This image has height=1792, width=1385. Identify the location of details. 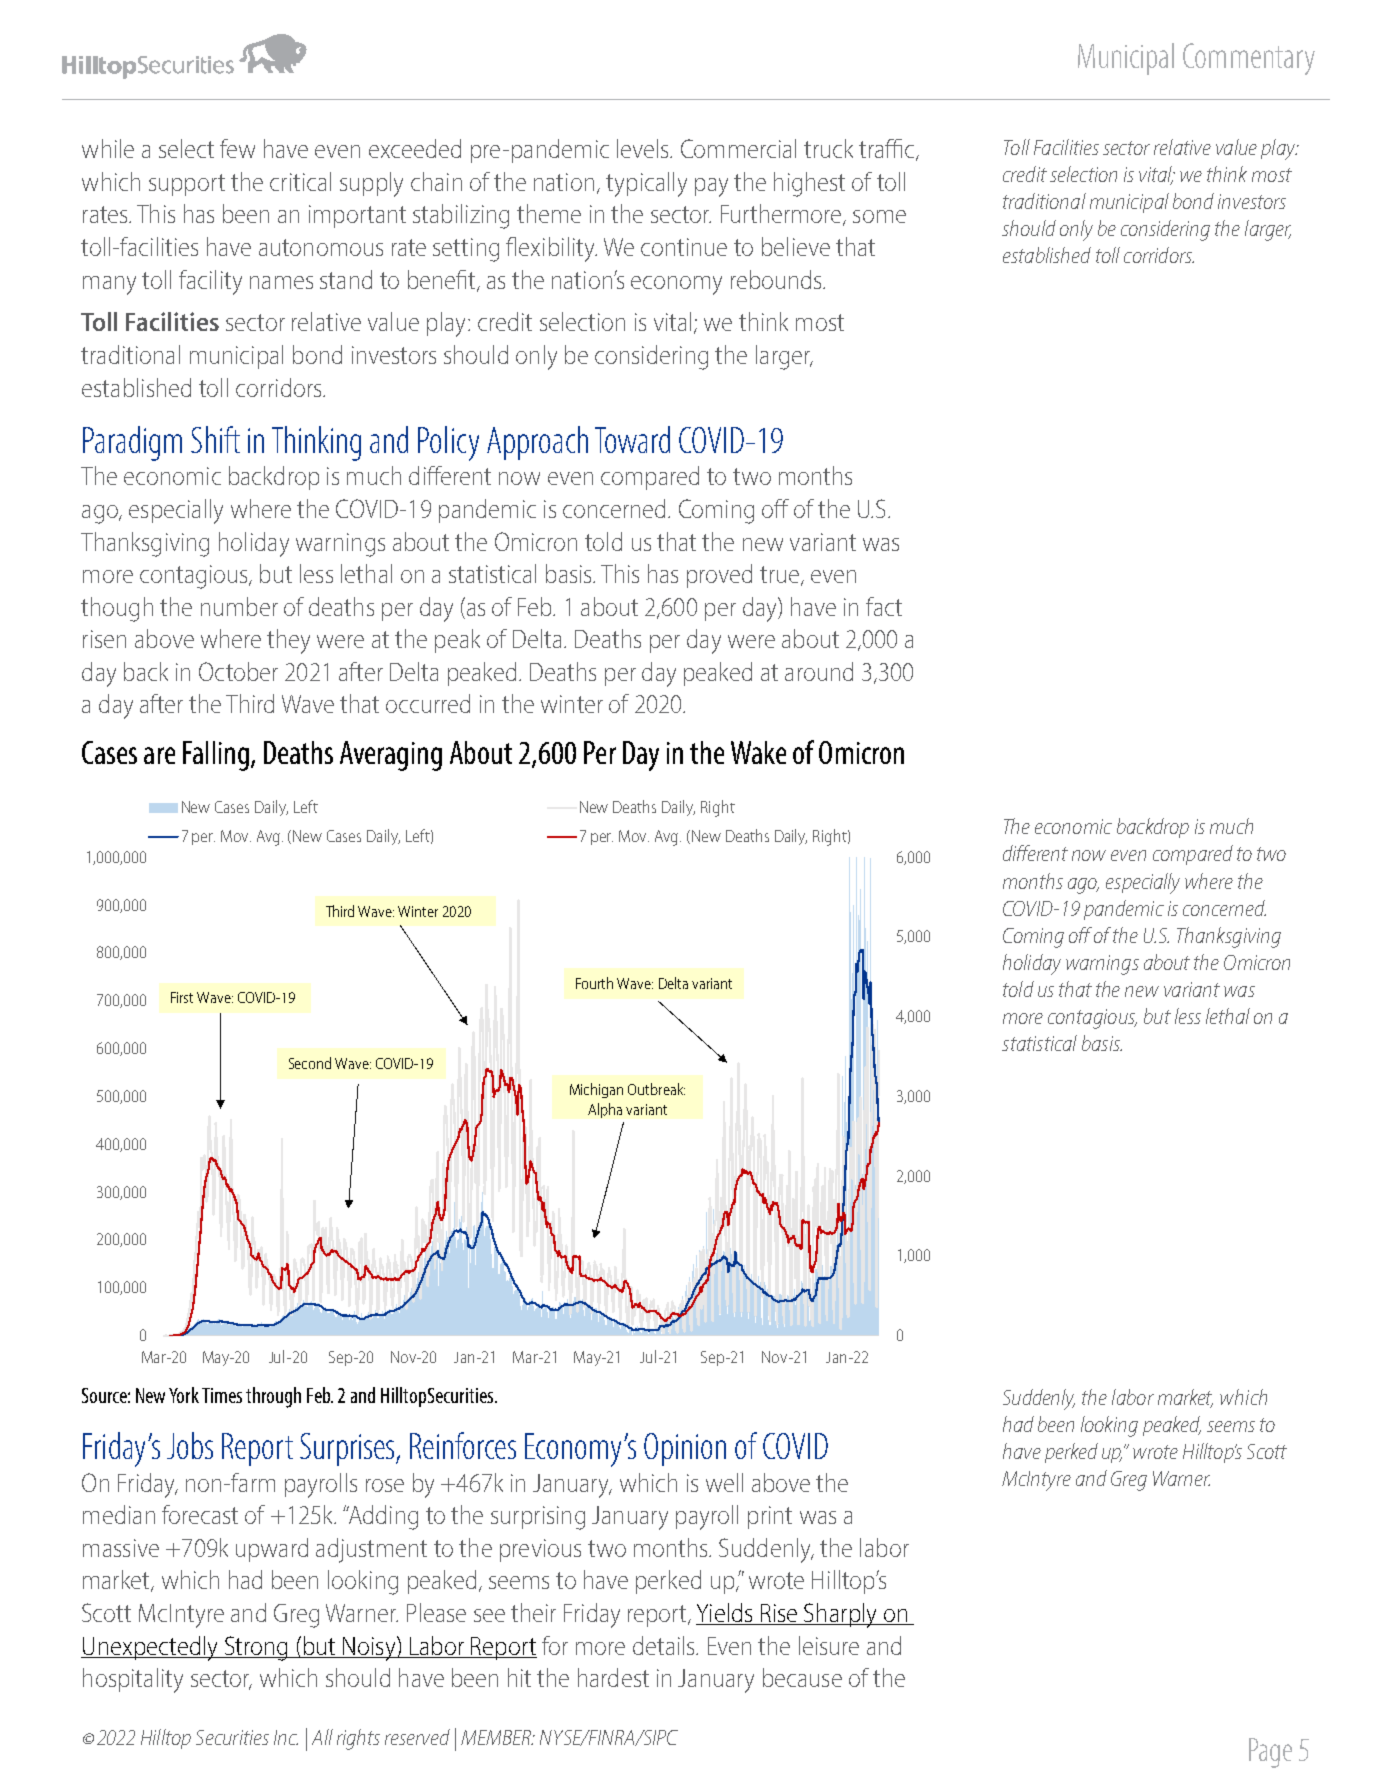
(665, 1645).
